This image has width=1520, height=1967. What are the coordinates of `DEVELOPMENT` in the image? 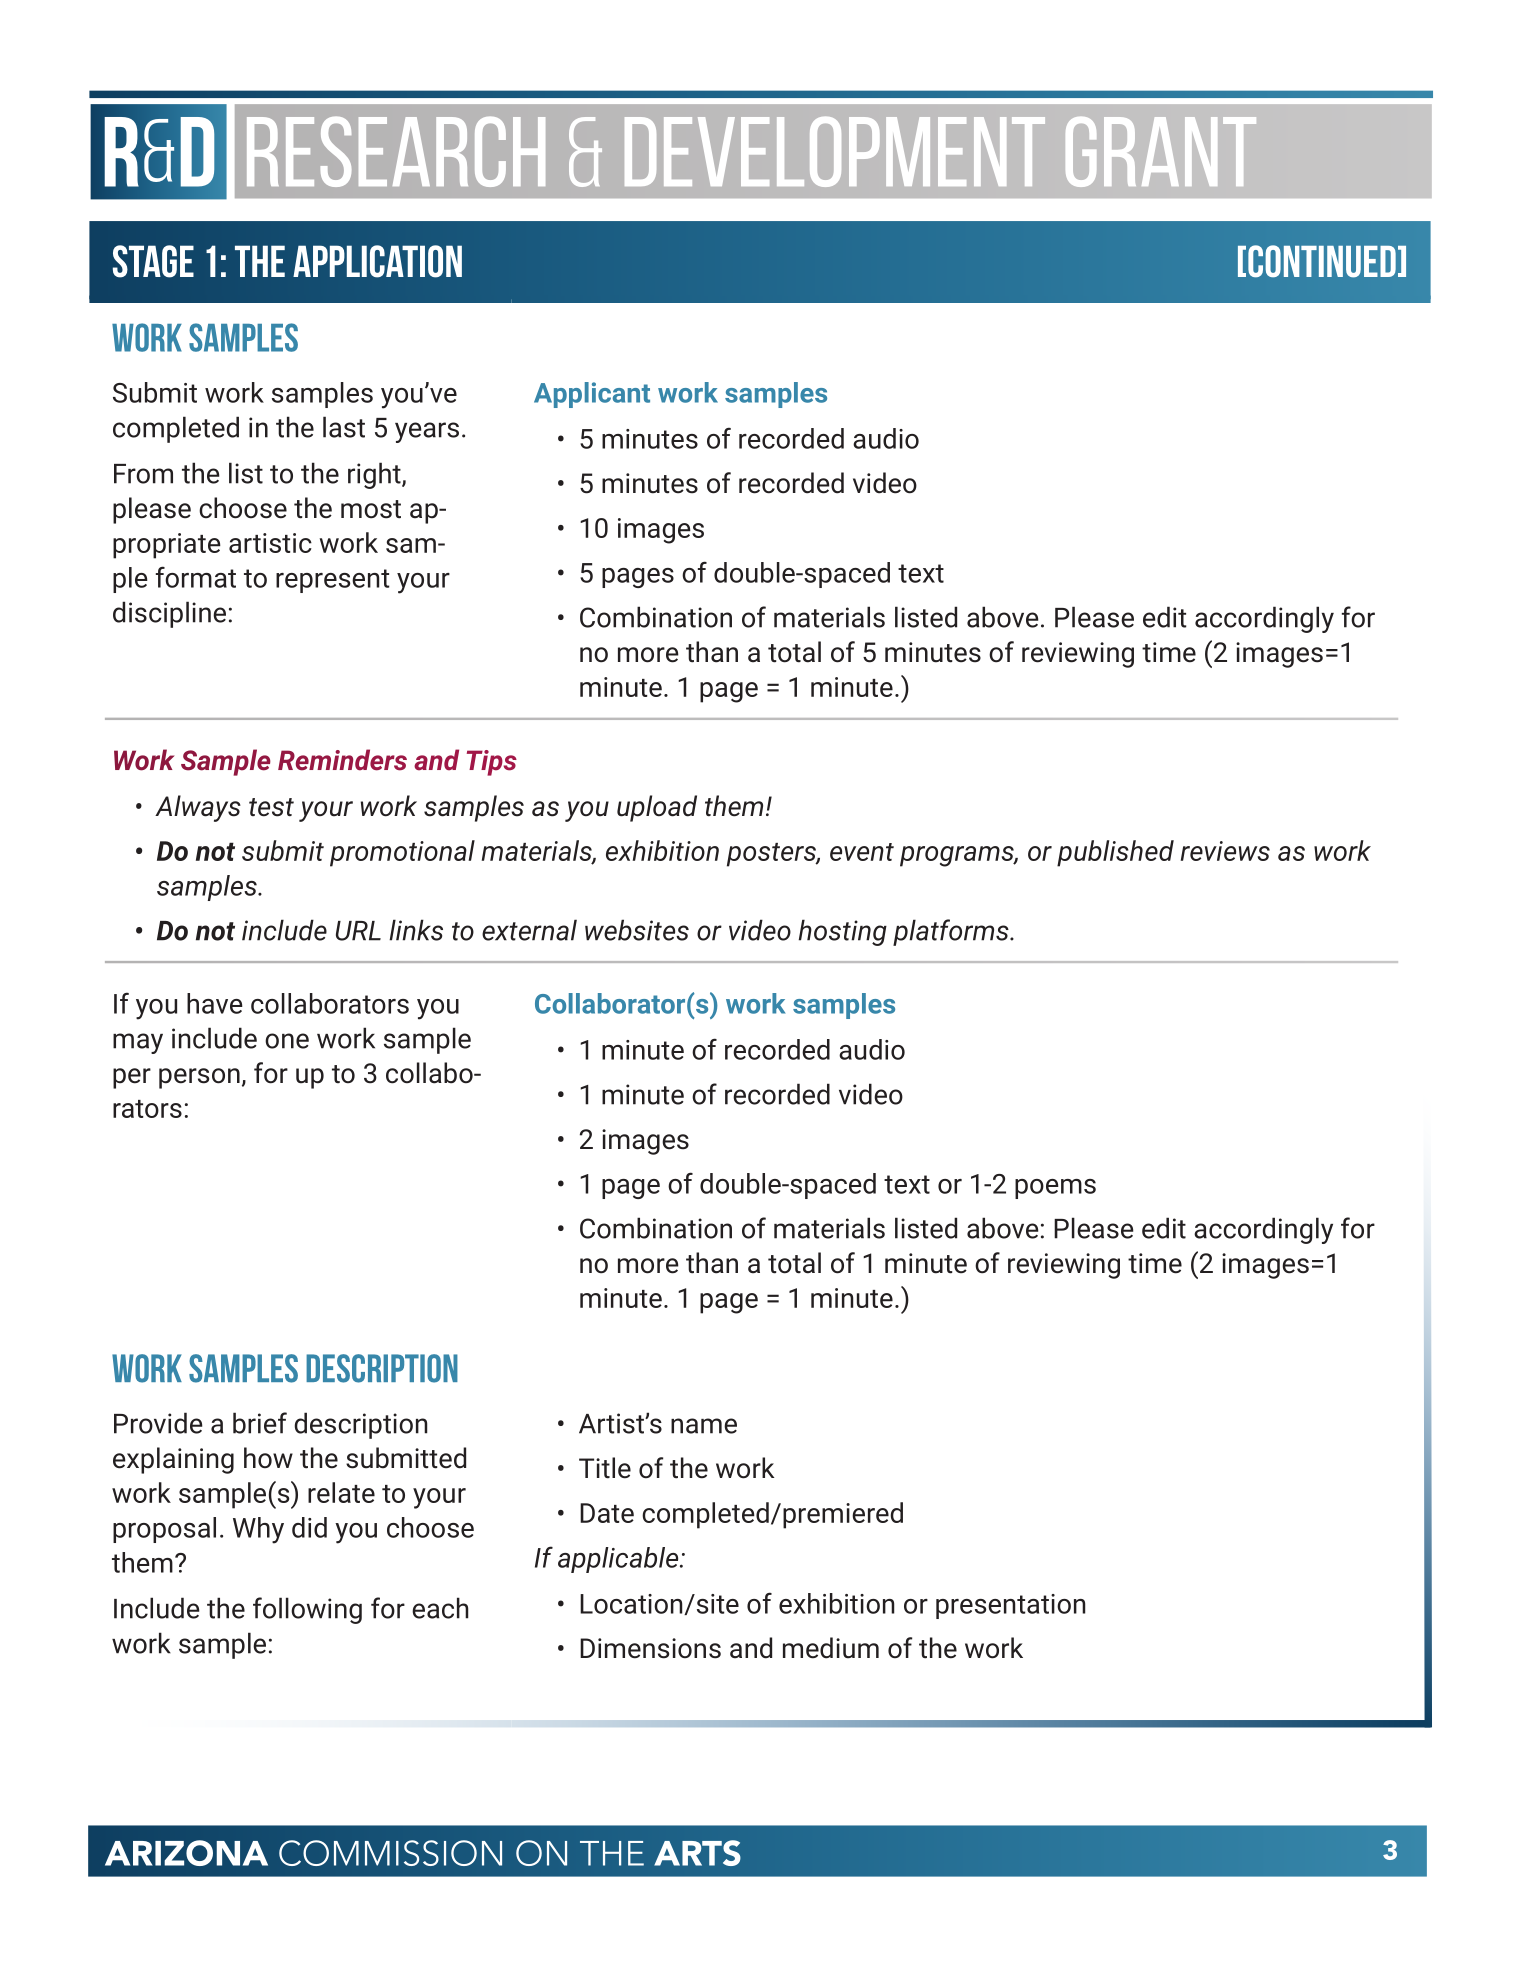 It's located at (835, 152).
